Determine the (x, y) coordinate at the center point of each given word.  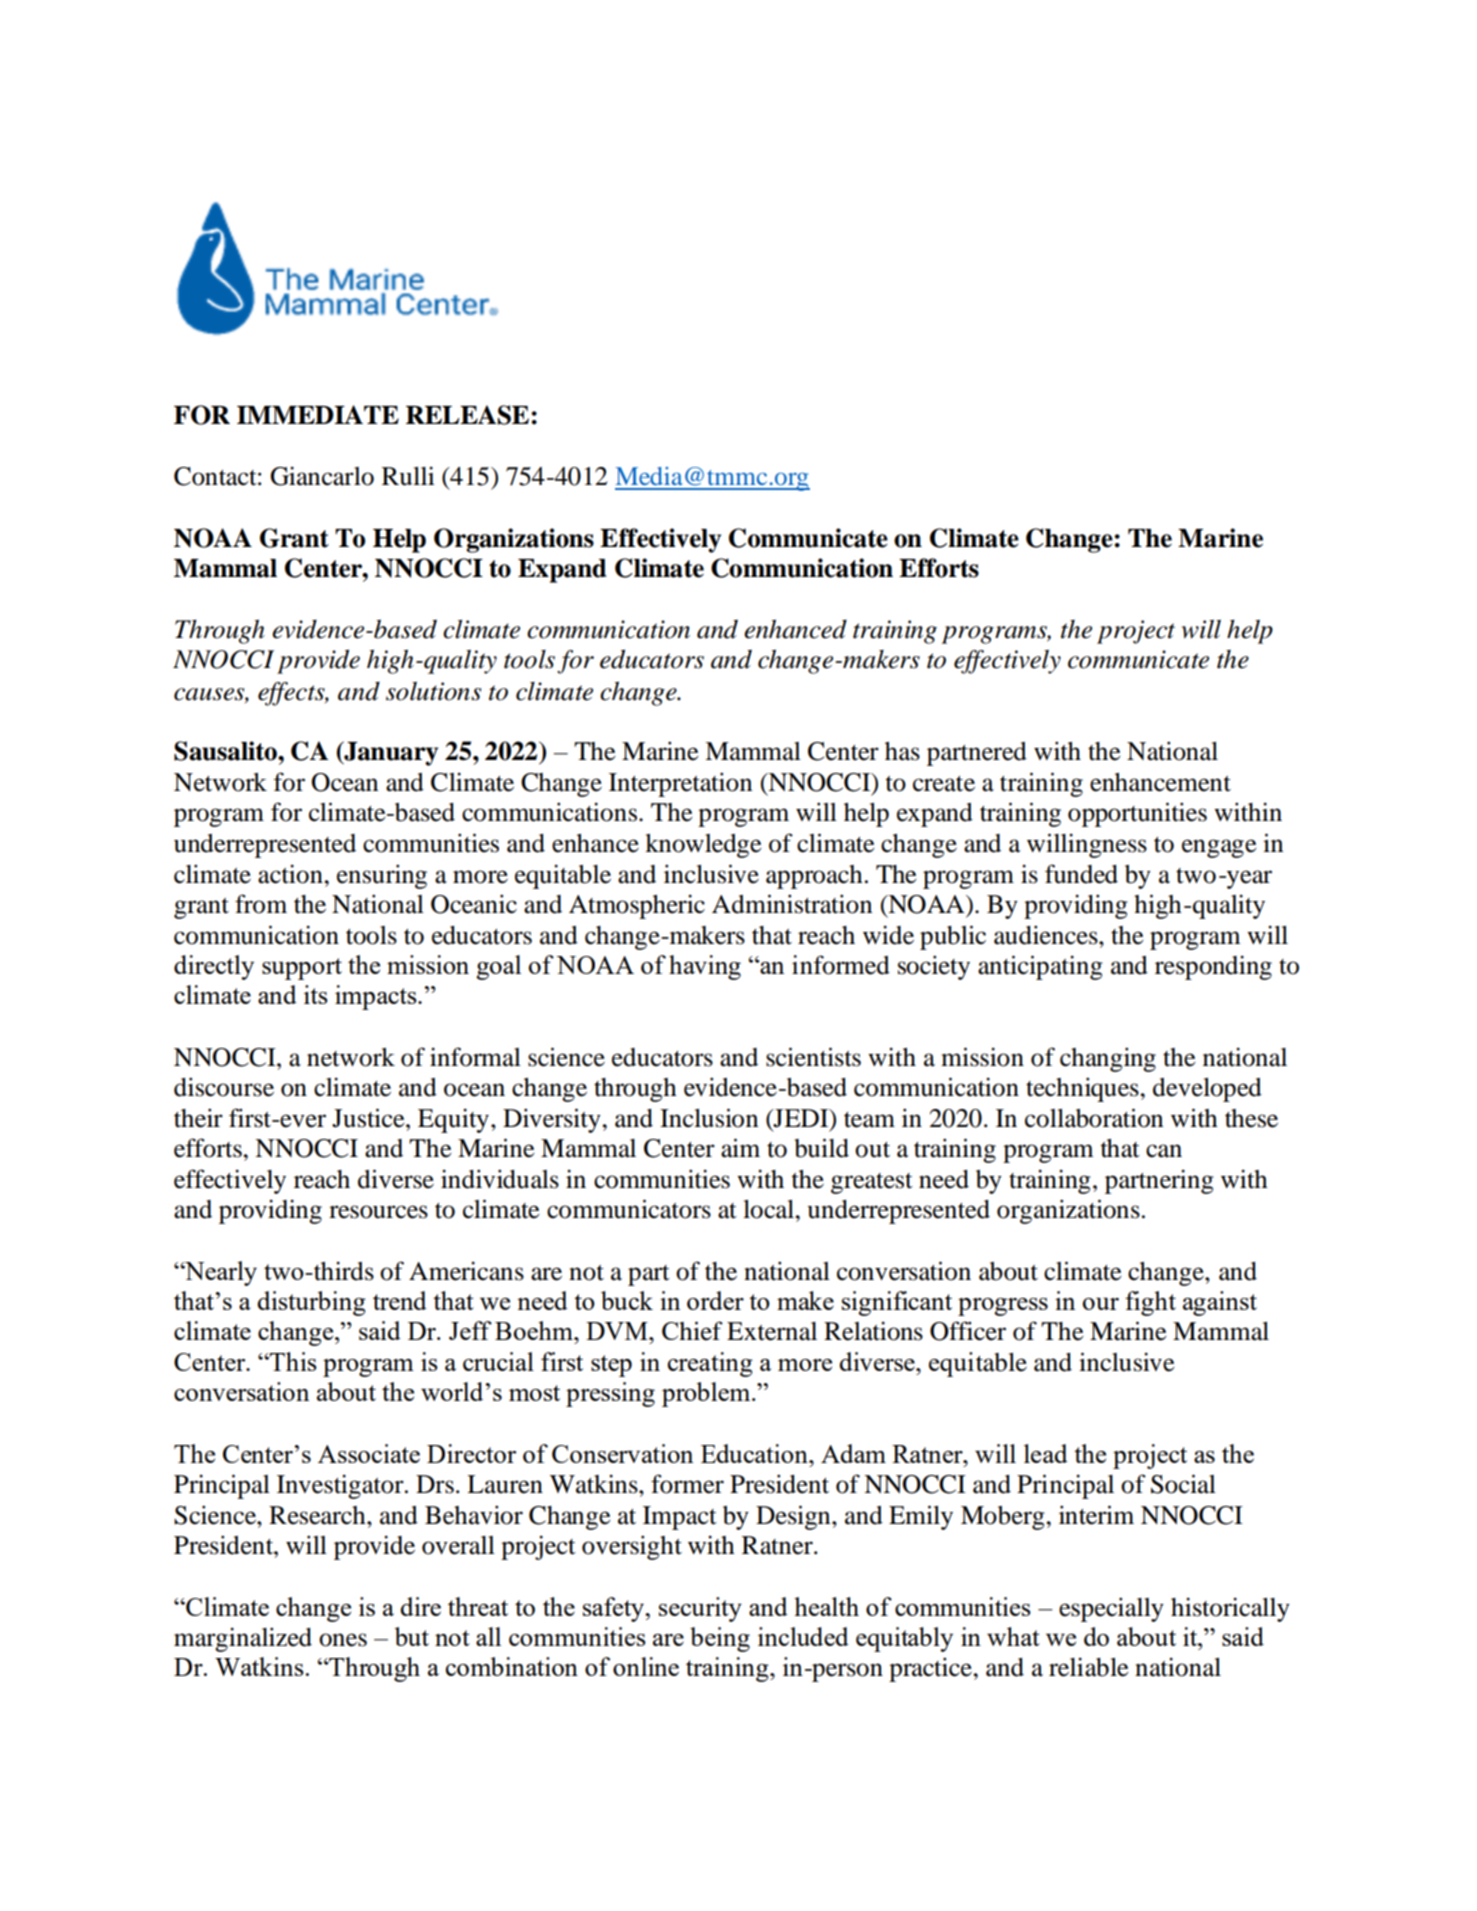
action (291, 874)
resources (378, 1212)
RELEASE (467, 415)
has (902, 751)
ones (343, 1640)
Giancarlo (322, 476)
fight (1150, 1303)
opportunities (1137, 814)
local (770, 1209)
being (720, 1639)
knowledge (703, 846)
